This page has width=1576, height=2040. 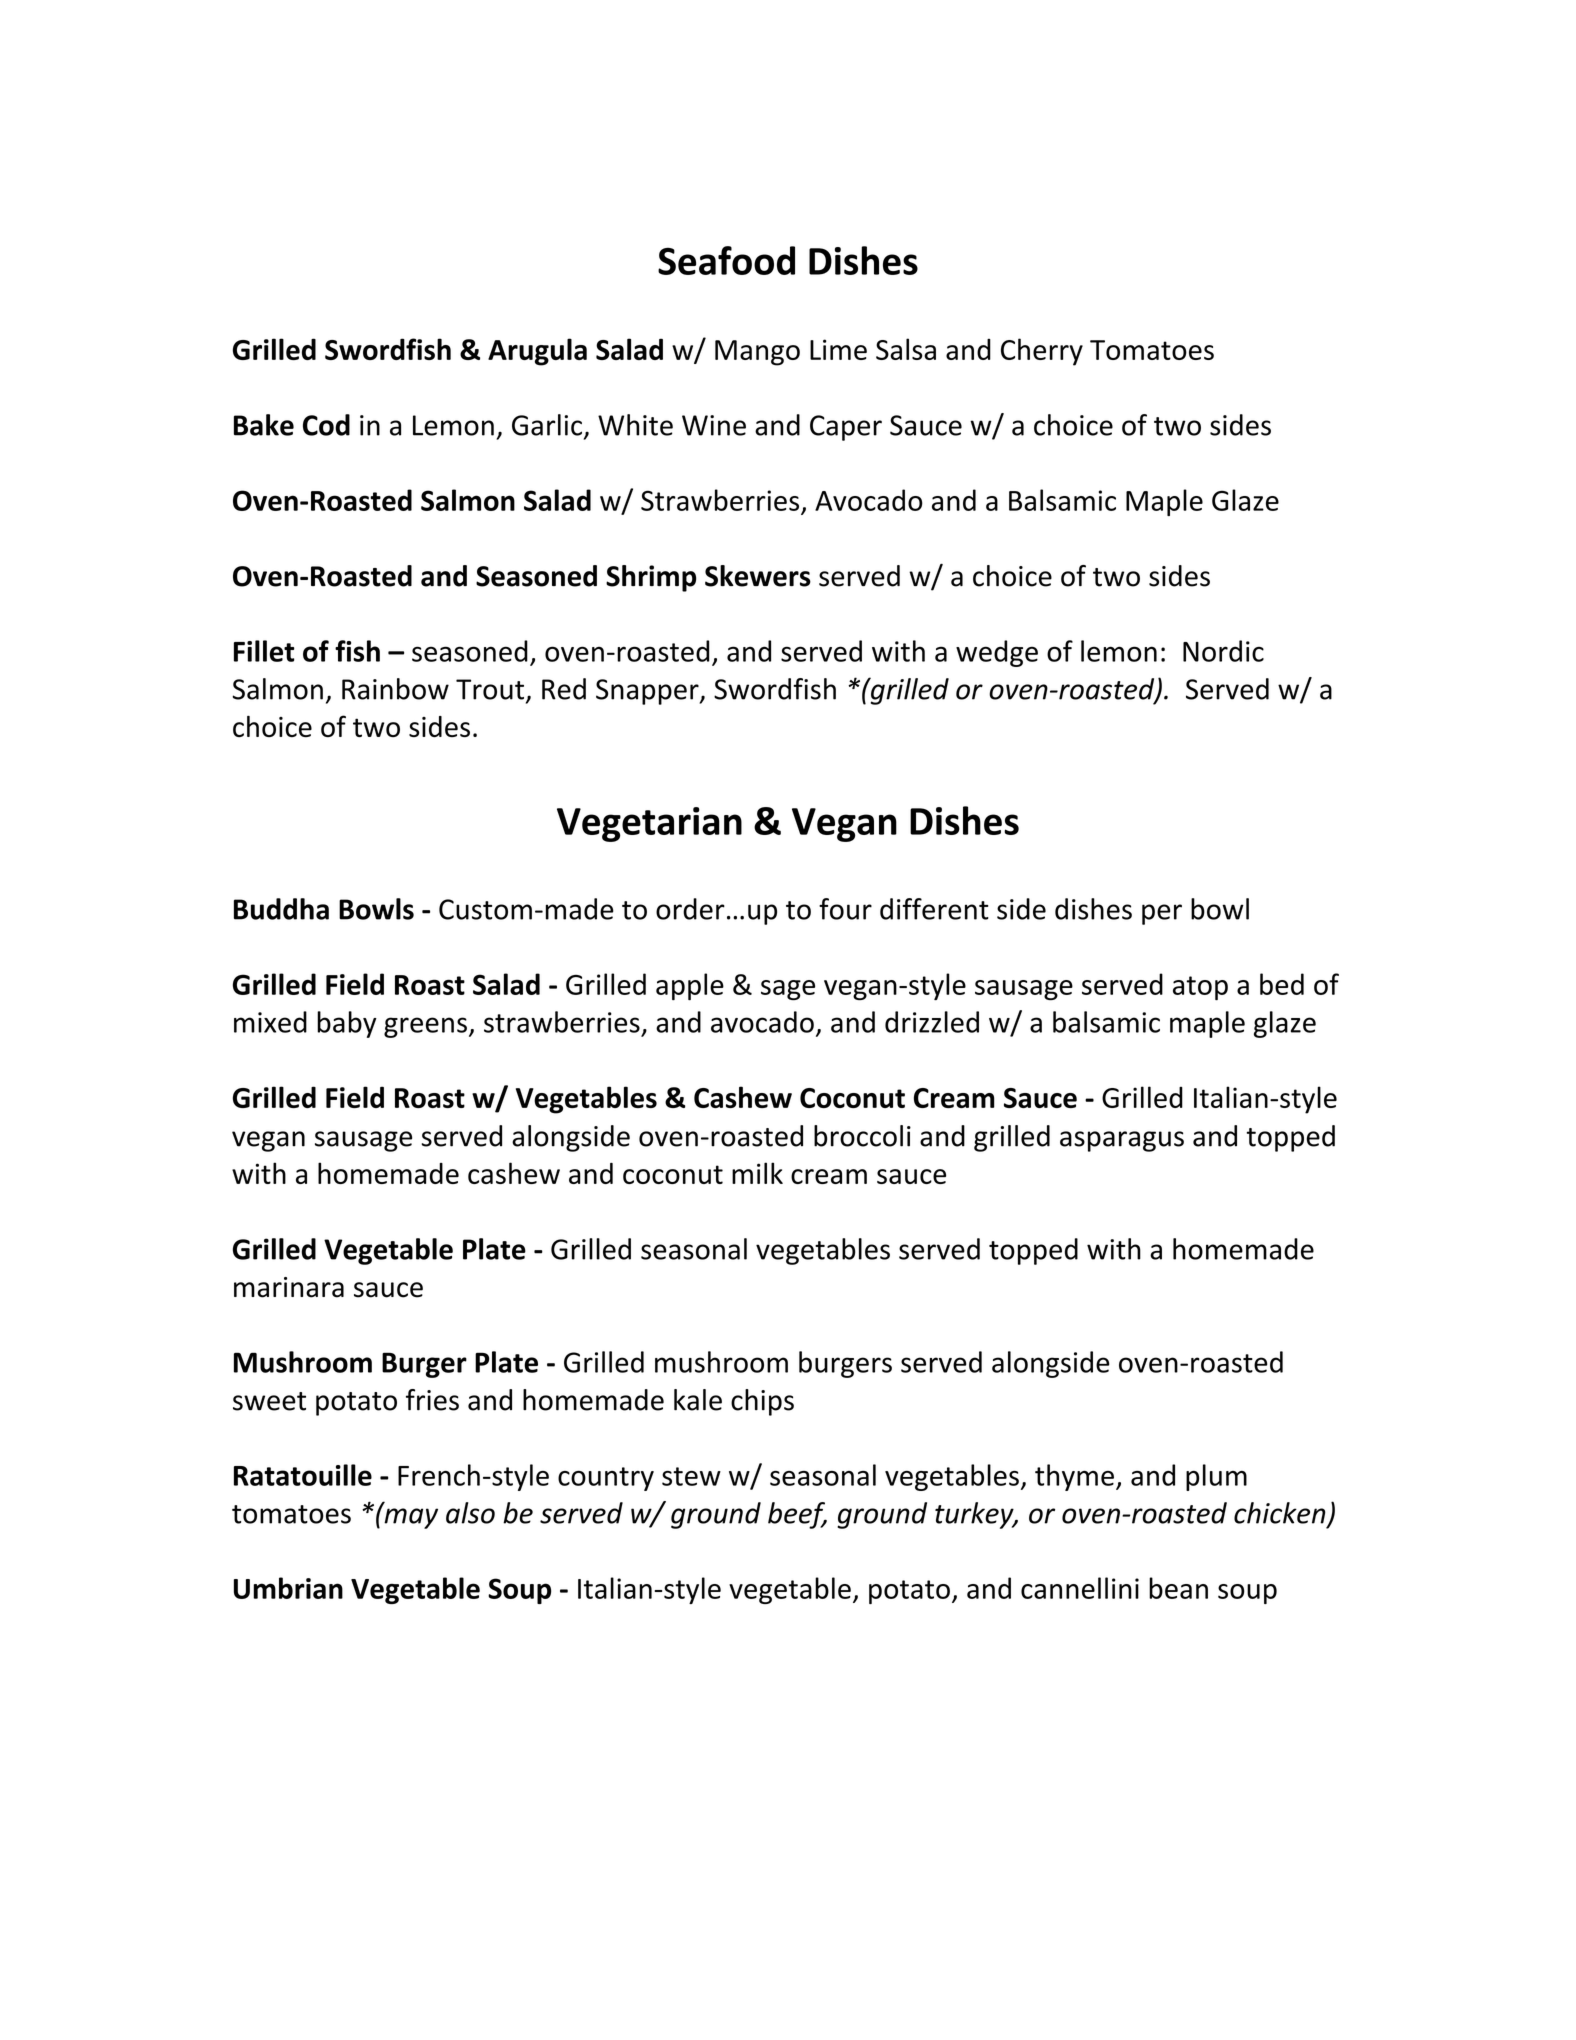 I want to click on four, so click(x=845, y=909).
